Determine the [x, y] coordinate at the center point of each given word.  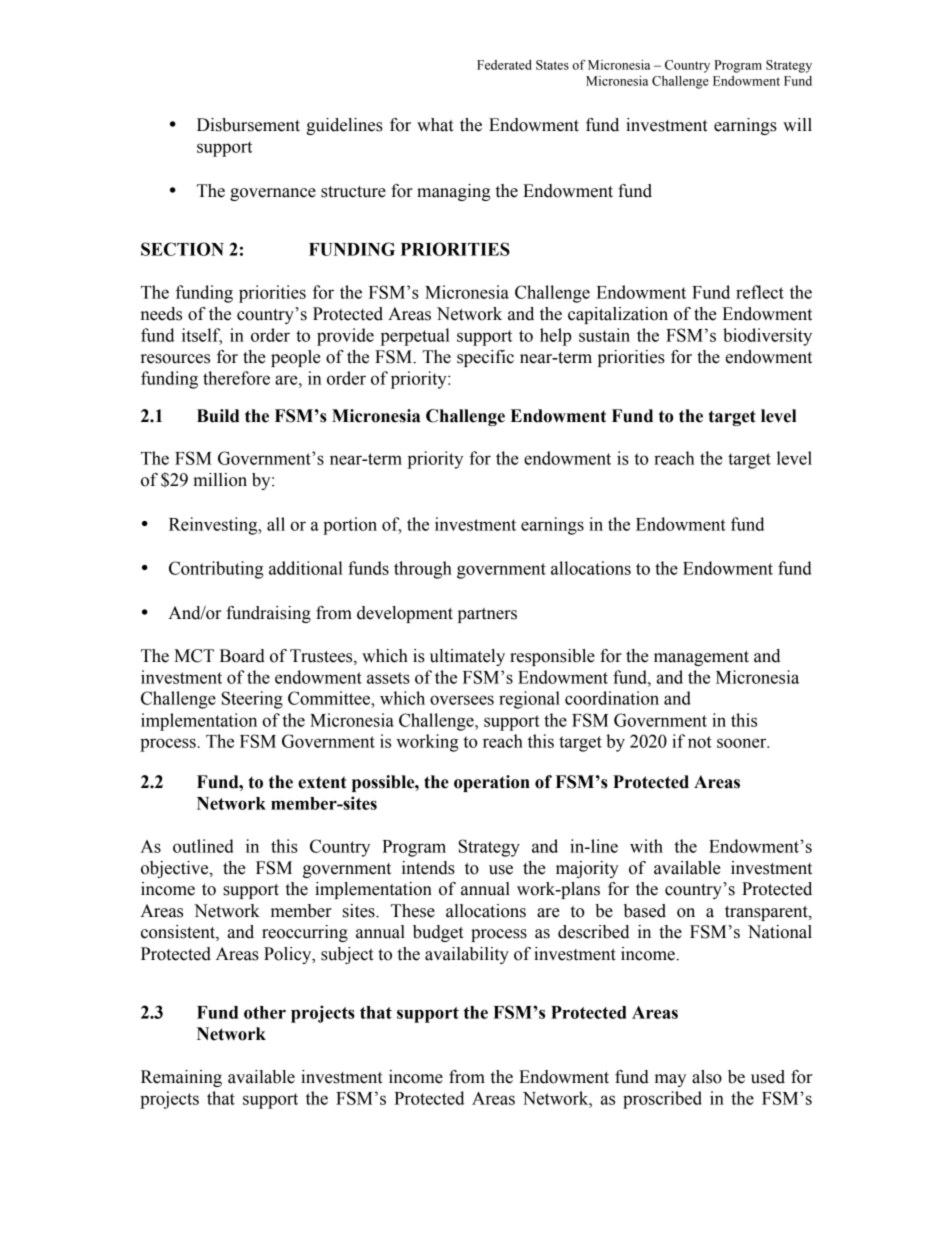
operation [492, 783]
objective [176, 869]
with [646, 846]
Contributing [216, 570]
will [797, 124]
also [707, 1077]
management [701, 658]
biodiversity [767, 337]
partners [487, 615]
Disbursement [248, 125]
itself [202, 336]
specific [485, 358]
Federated [504, 65]
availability [467, 955]
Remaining [181, 1078]
